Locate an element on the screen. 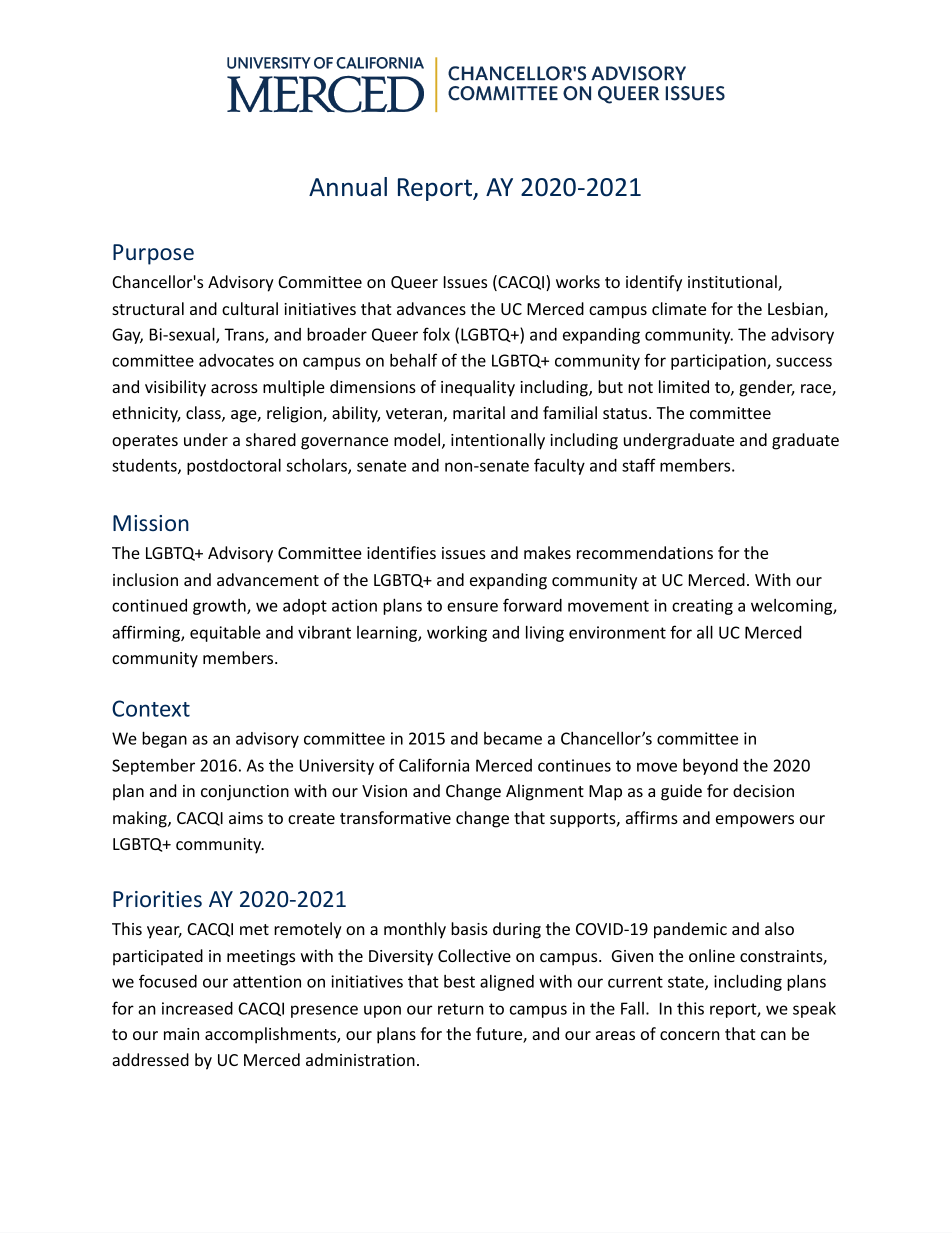 The image size is (952, 1233). working is located at coordinates (457, 634).
